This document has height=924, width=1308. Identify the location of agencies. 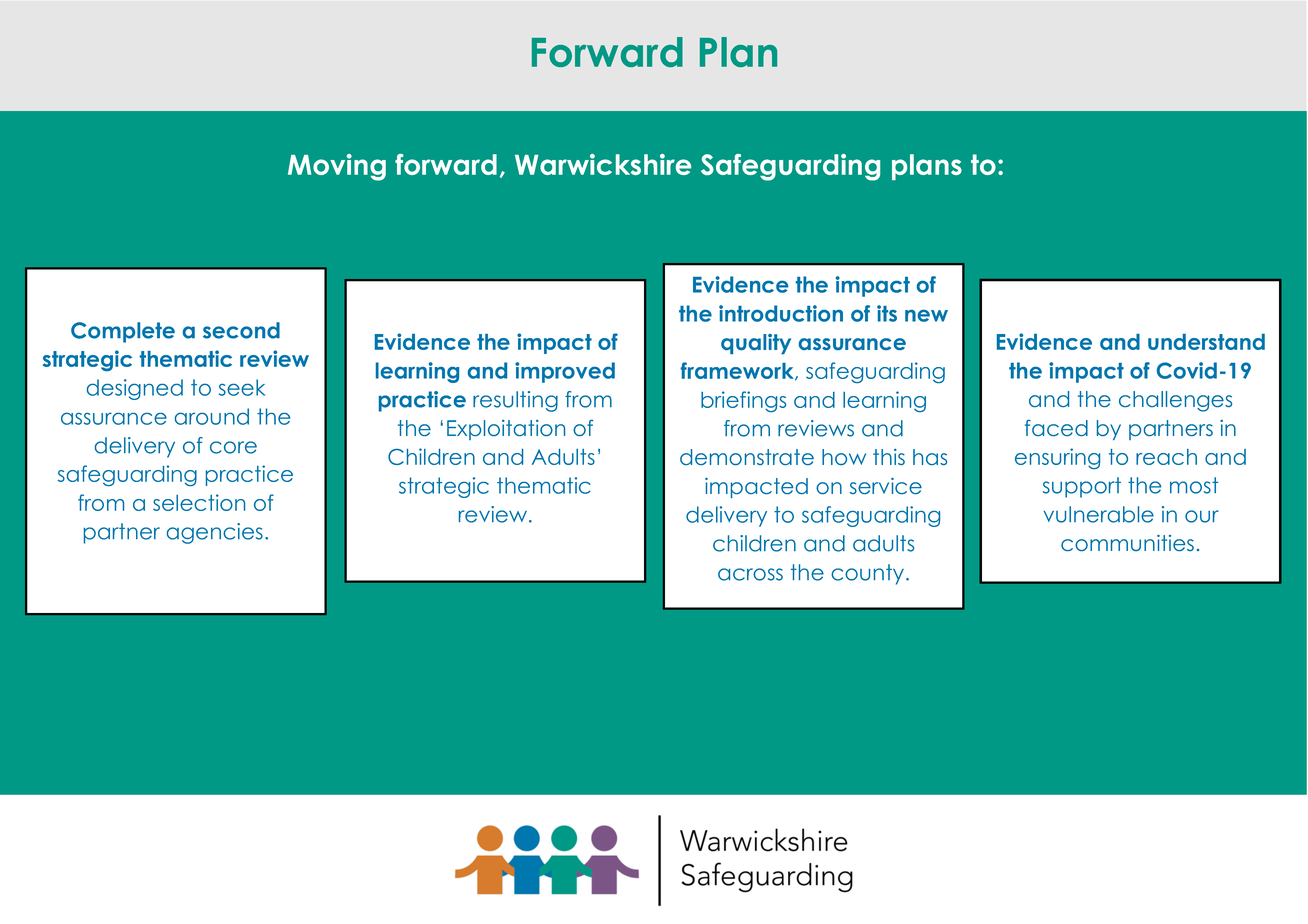
(215, 533).
